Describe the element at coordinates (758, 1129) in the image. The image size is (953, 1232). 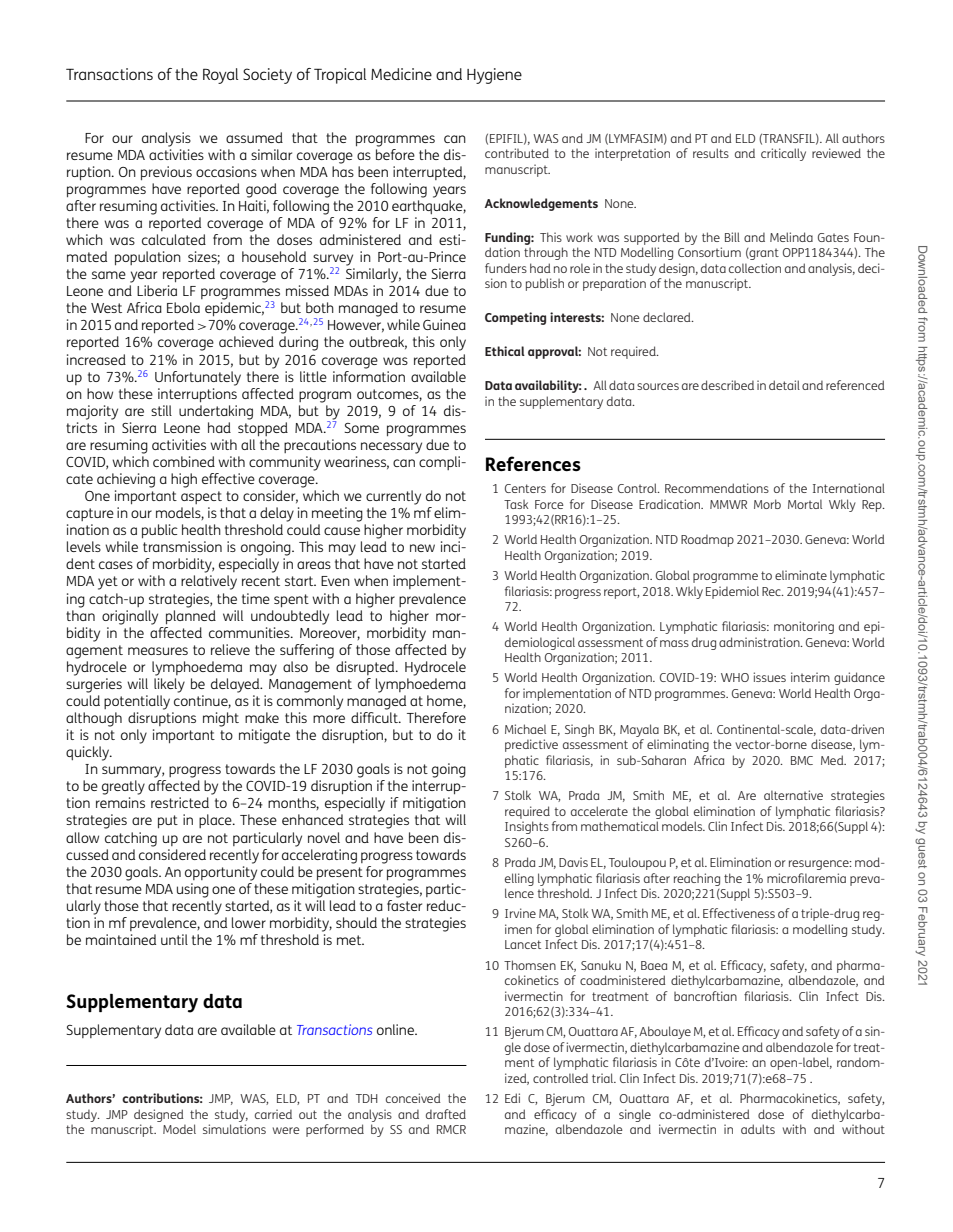
I see `adults` at that location.
